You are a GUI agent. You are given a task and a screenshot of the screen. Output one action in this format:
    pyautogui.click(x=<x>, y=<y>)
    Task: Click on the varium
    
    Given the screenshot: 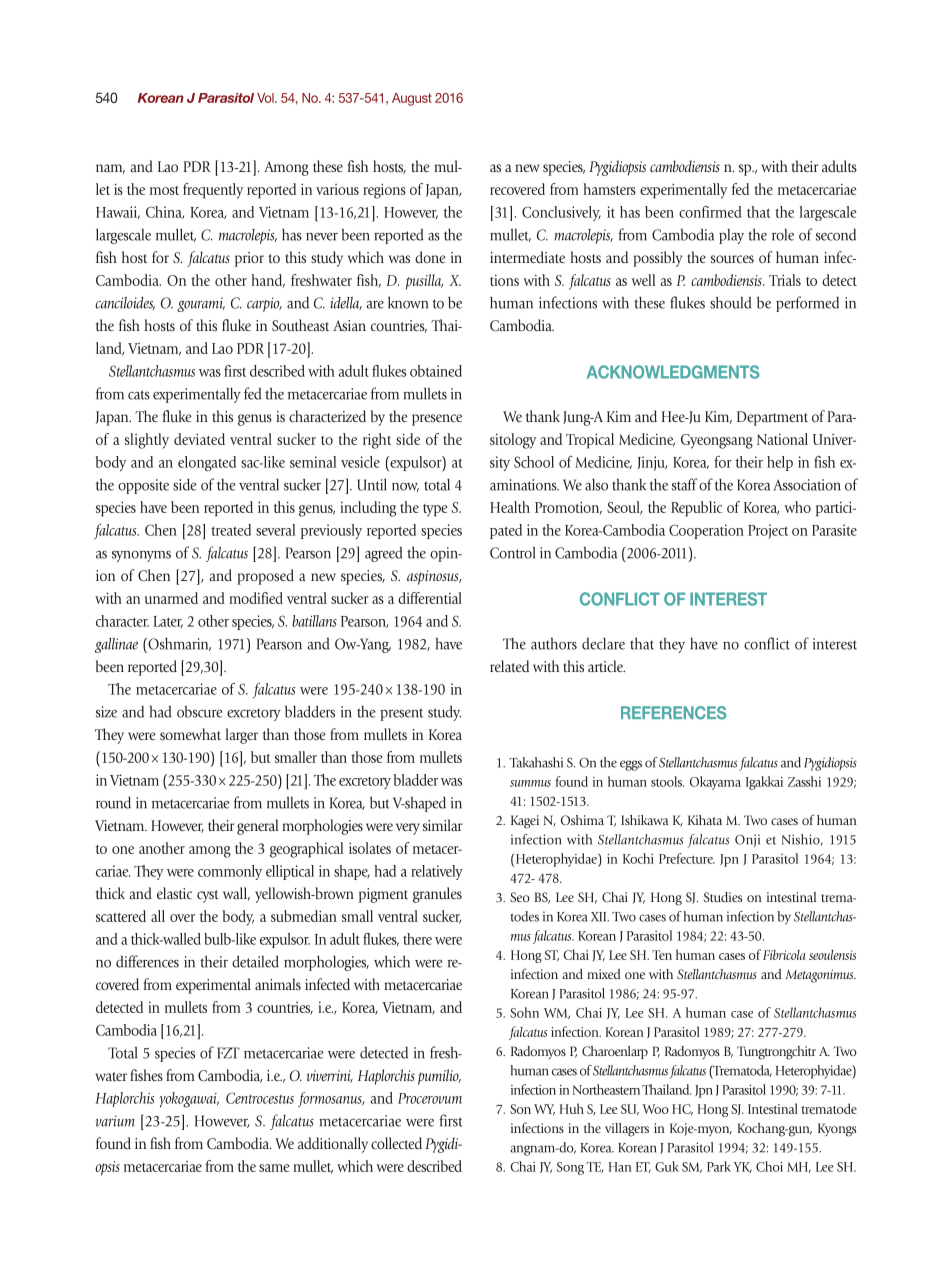 What is the action you would take?
    pyautogui.click(x=115, y=1121)
